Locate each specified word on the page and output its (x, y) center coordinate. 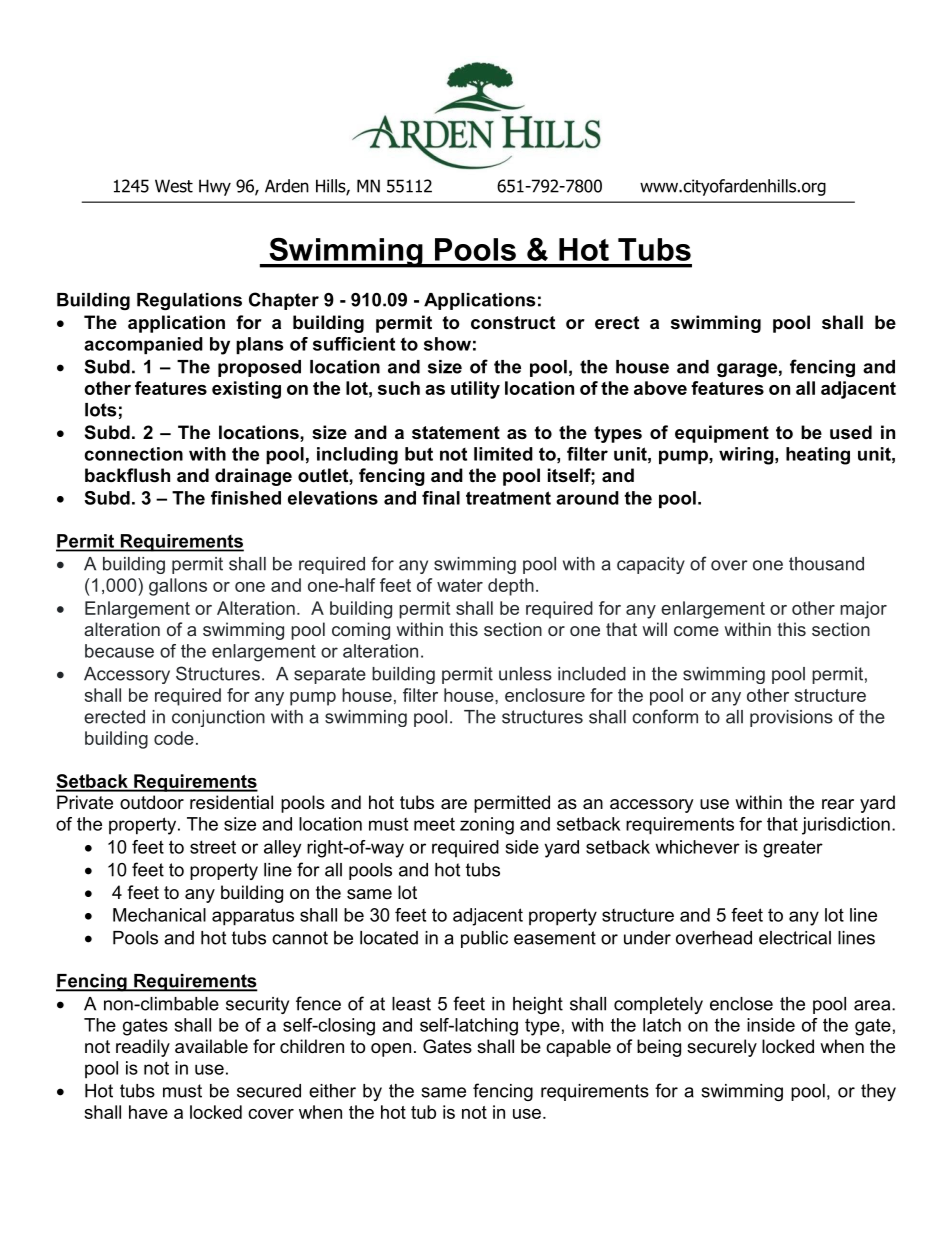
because (119, 651)
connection (133, 454)
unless (525, 674)
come (696, 631)
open (391, 1050)
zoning (487, 826)
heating (818, 456)
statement (456, 433)
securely (722, 1048)
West (174, 186)
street (213, 847)
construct (513, 323)
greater (793, 849)
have (148, 1112)
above (660, 388)
